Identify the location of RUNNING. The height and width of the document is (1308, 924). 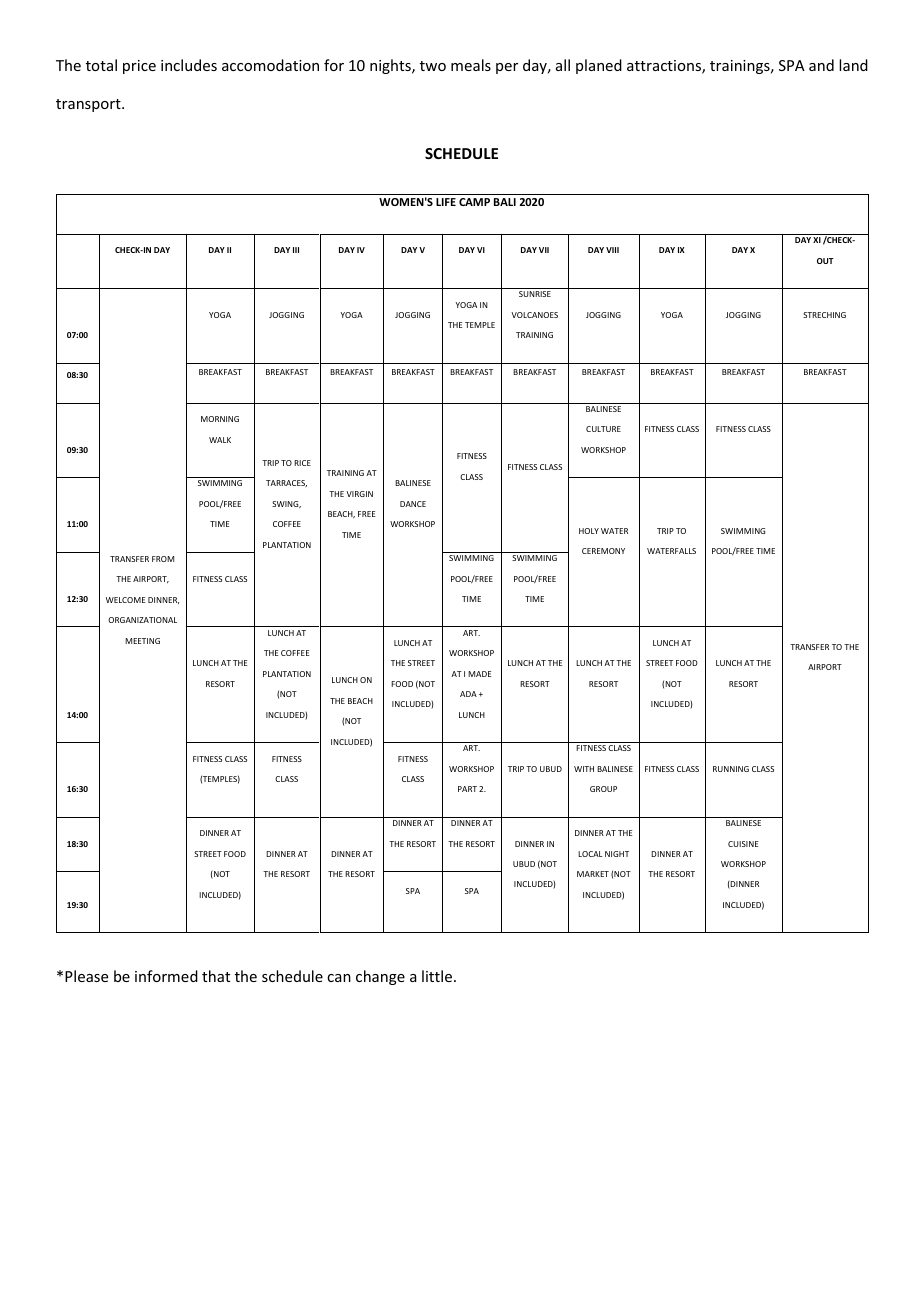
(731, 769).
